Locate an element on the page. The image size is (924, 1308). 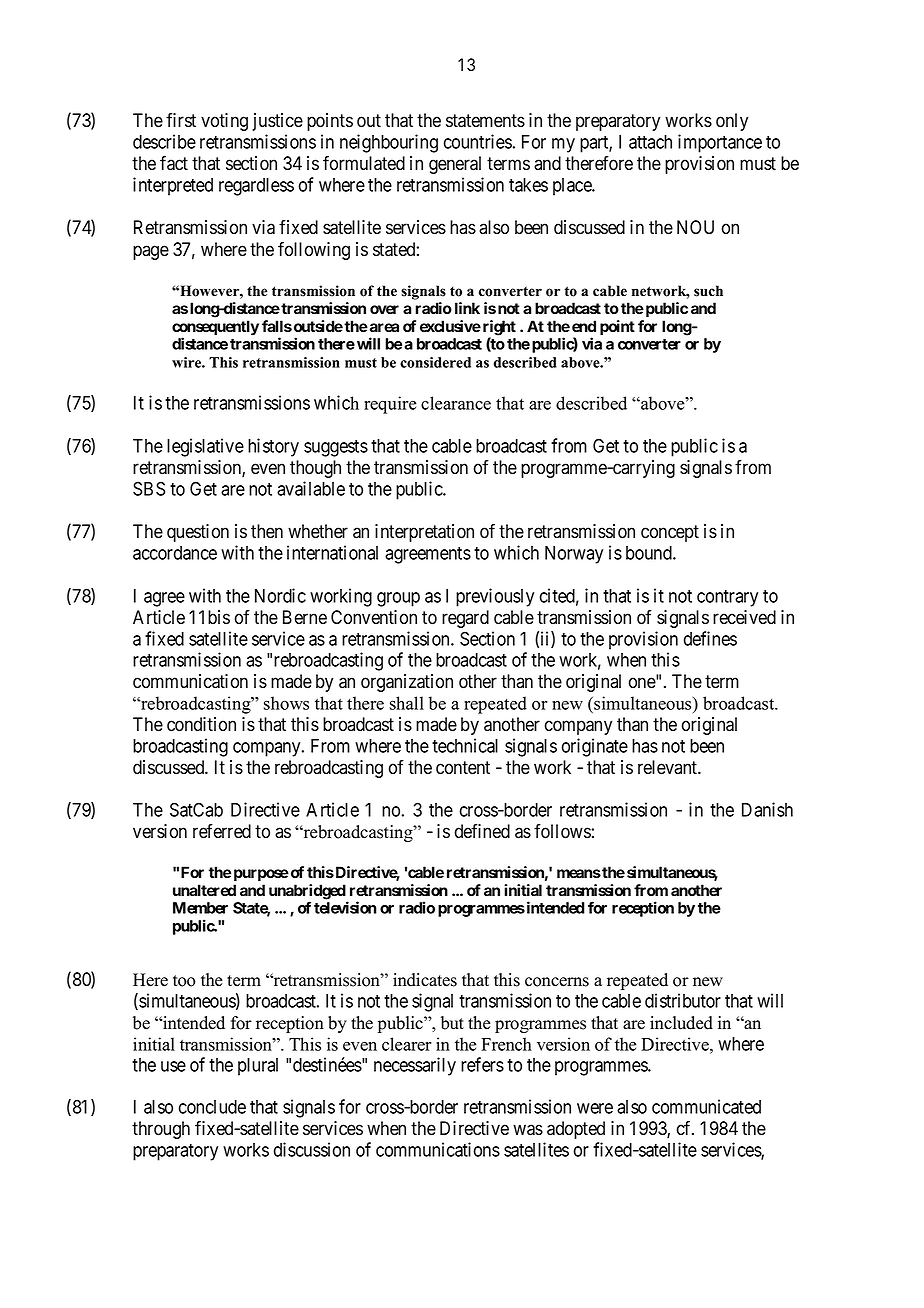
voting is located at coordinates (224, 122).
